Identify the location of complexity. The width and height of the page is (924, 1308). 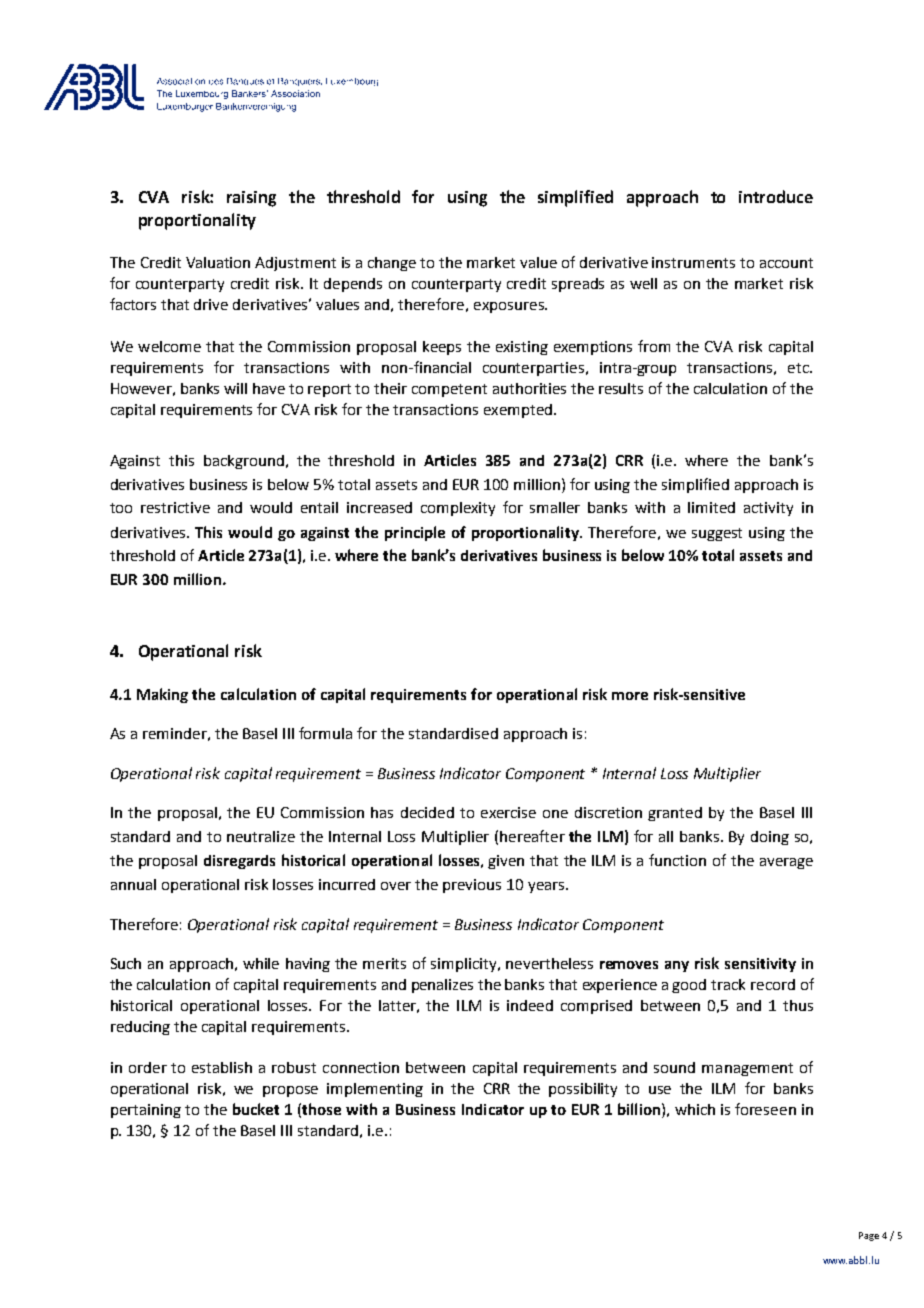
(458, 509).
